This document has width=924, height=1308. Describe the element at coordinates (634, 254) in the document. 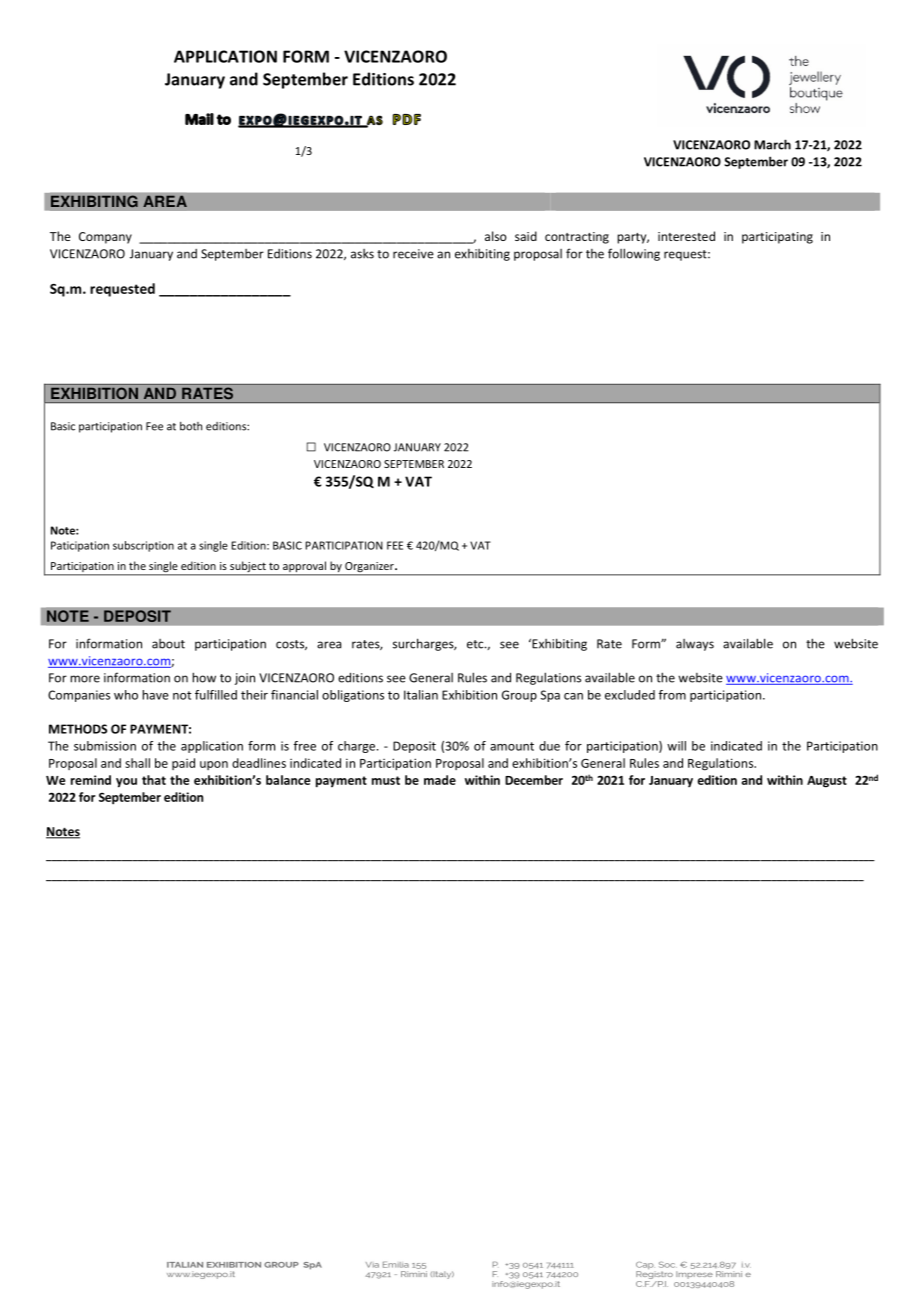

I see `following` at that location.
